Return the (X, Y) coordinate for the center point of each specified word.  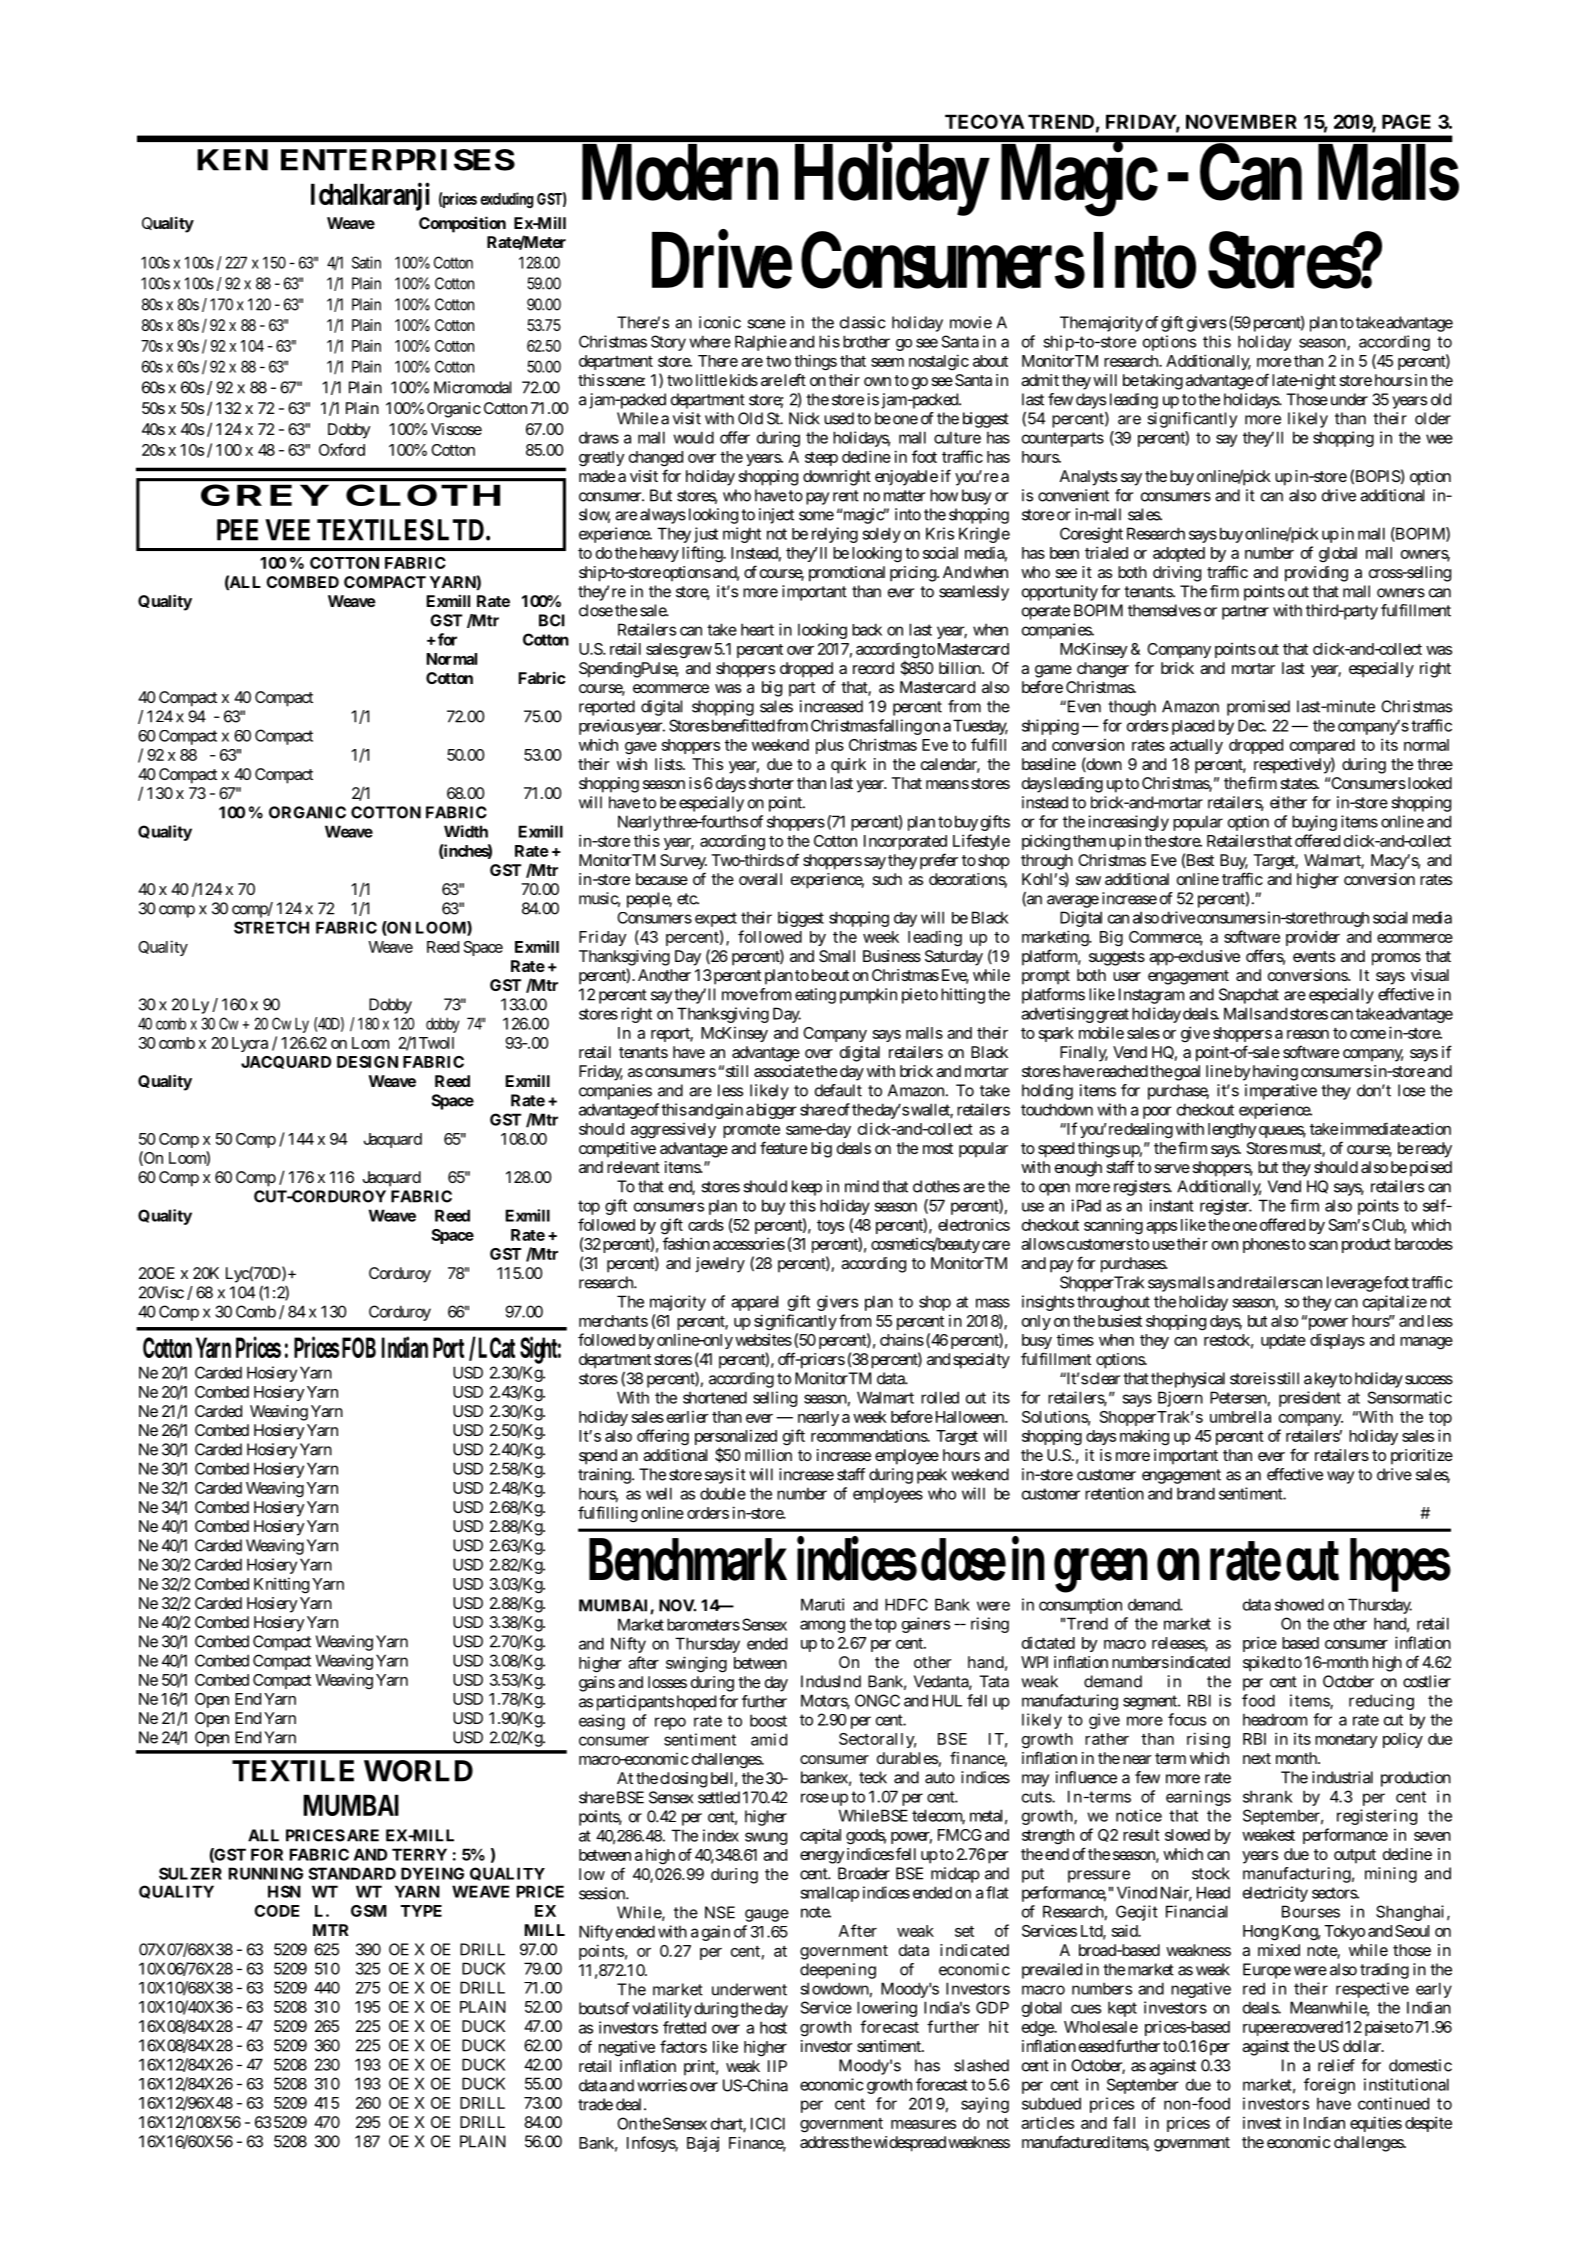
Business (892, 956)
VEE (287, 530)
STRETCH (271, 927)
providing (1316, 574)
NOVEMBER (1241, 121)
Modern (680, 173)
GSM (369, 1911)
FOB (359, 1347)
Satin (366, 262)
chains (902, 1339)
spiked (1264, 1664)
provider (1313, 938)
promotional (847, 574)
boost (768, 1720)
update (1283, 1341)
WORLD (418, 1771)
